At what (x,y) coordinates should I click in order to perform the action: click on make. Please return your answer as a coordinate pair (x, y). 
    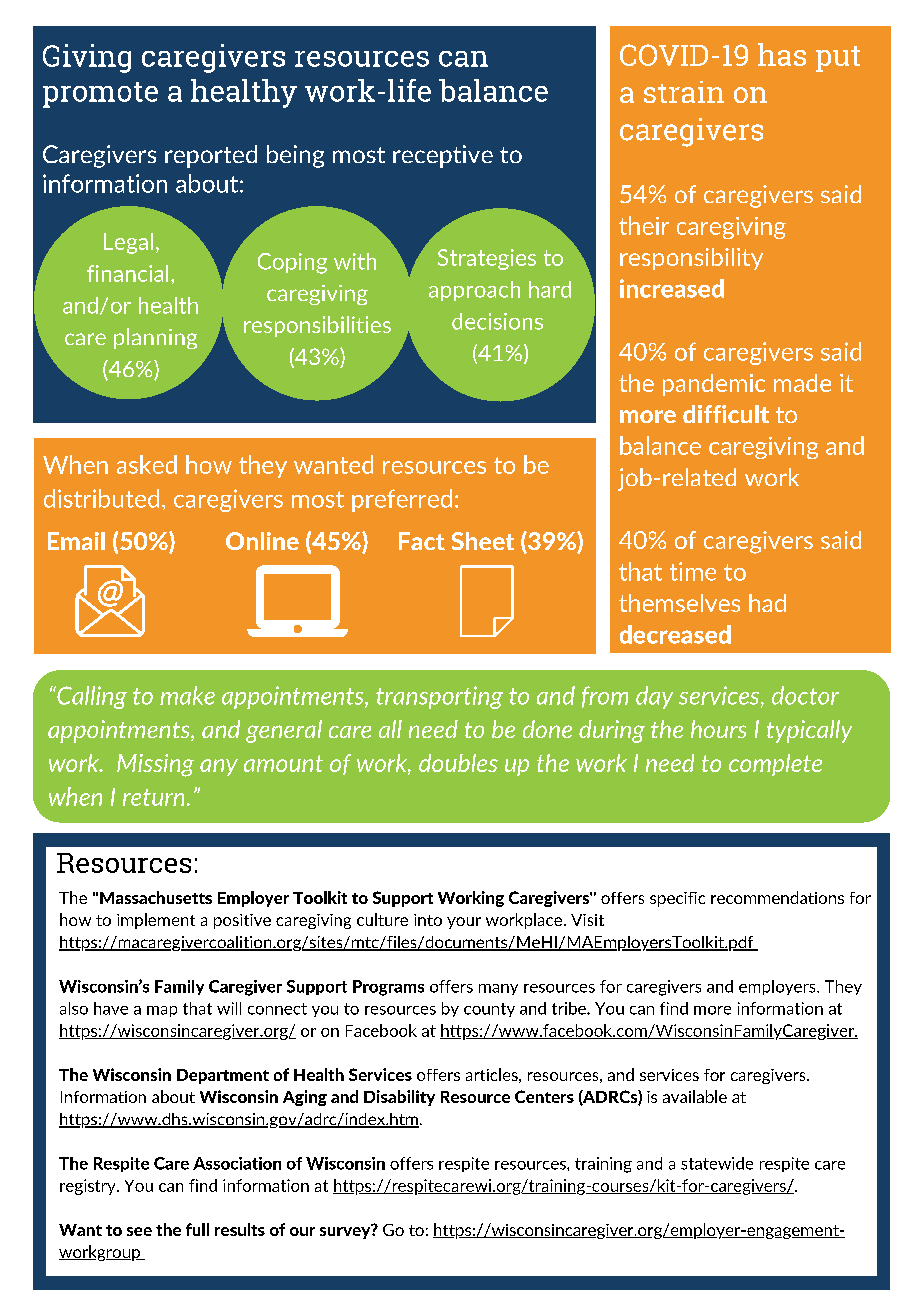
    Looking at the image, I should click on (187, 695).
